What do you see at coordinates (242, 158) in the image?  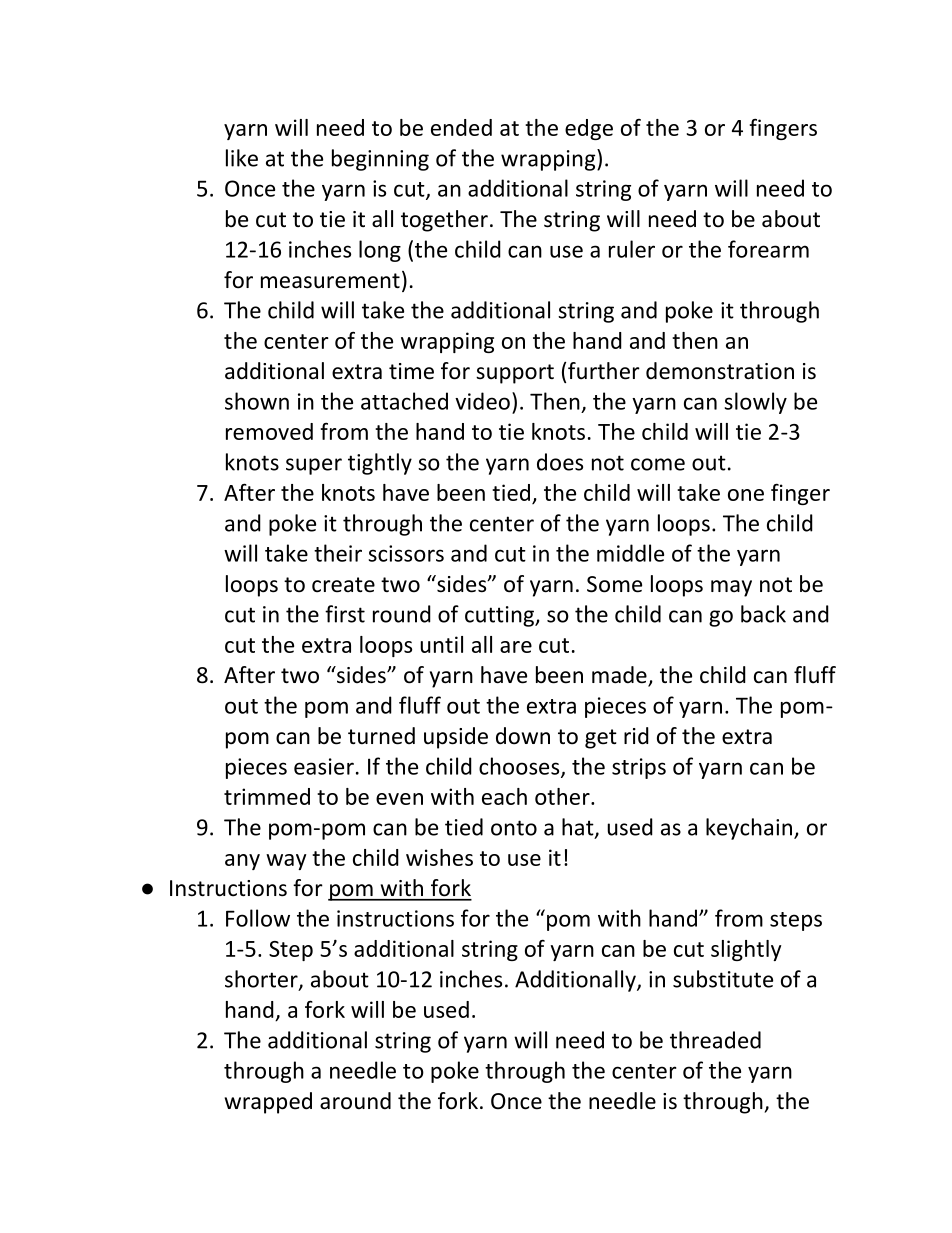 I see `like` at bounding box center [242, 158].
